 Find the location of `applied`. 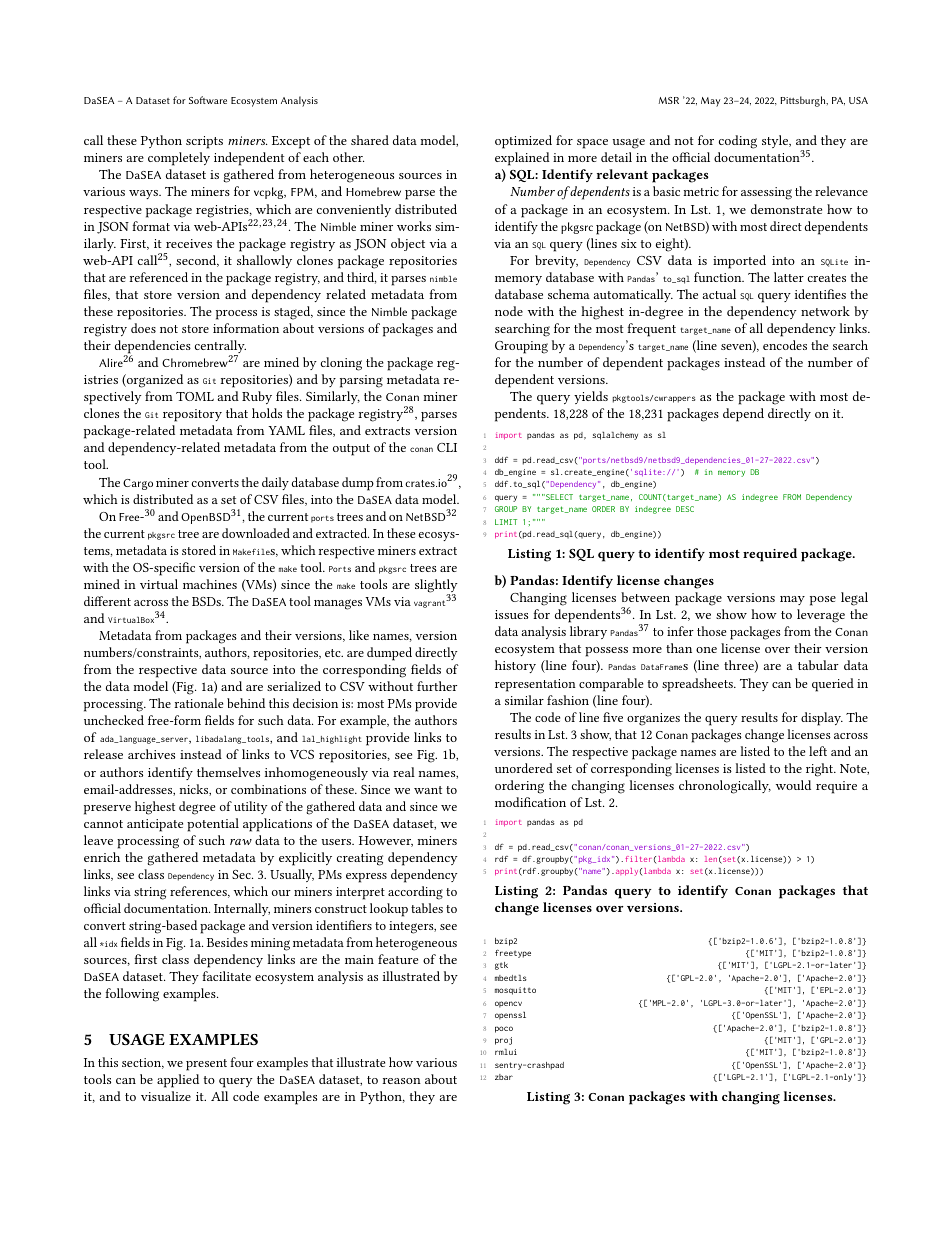

applied is located at coordinates (178, 1081).
